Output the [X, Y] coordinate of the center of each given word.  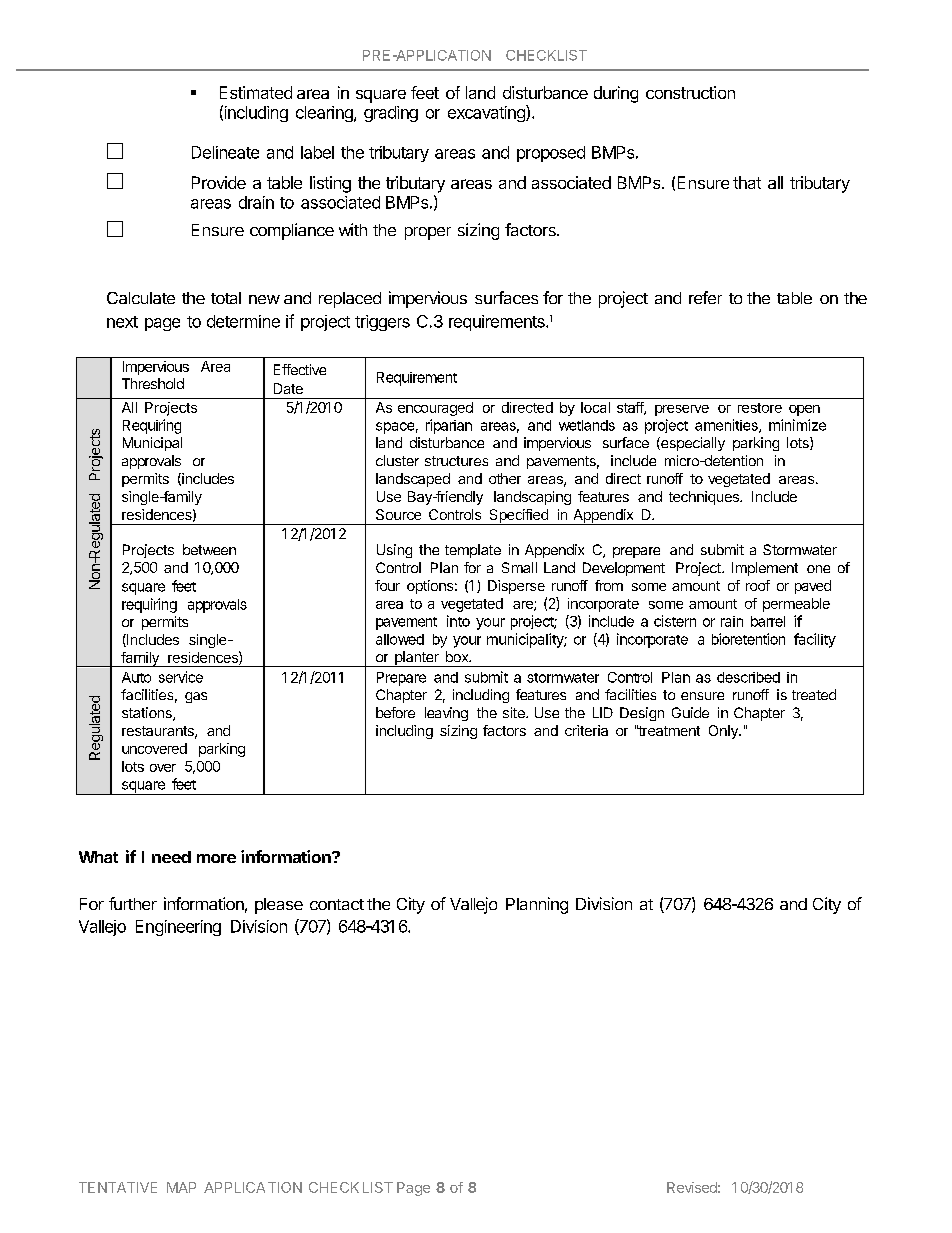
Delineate [225, 152]
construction [690, 92]
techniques [705, 498]
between [209, 549]
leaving [446, 714]
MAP [181, 1187]
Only [724, 732]
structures [456, 461]
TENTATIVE [118, 1187]
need [171, 857]
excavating [487, 113]
